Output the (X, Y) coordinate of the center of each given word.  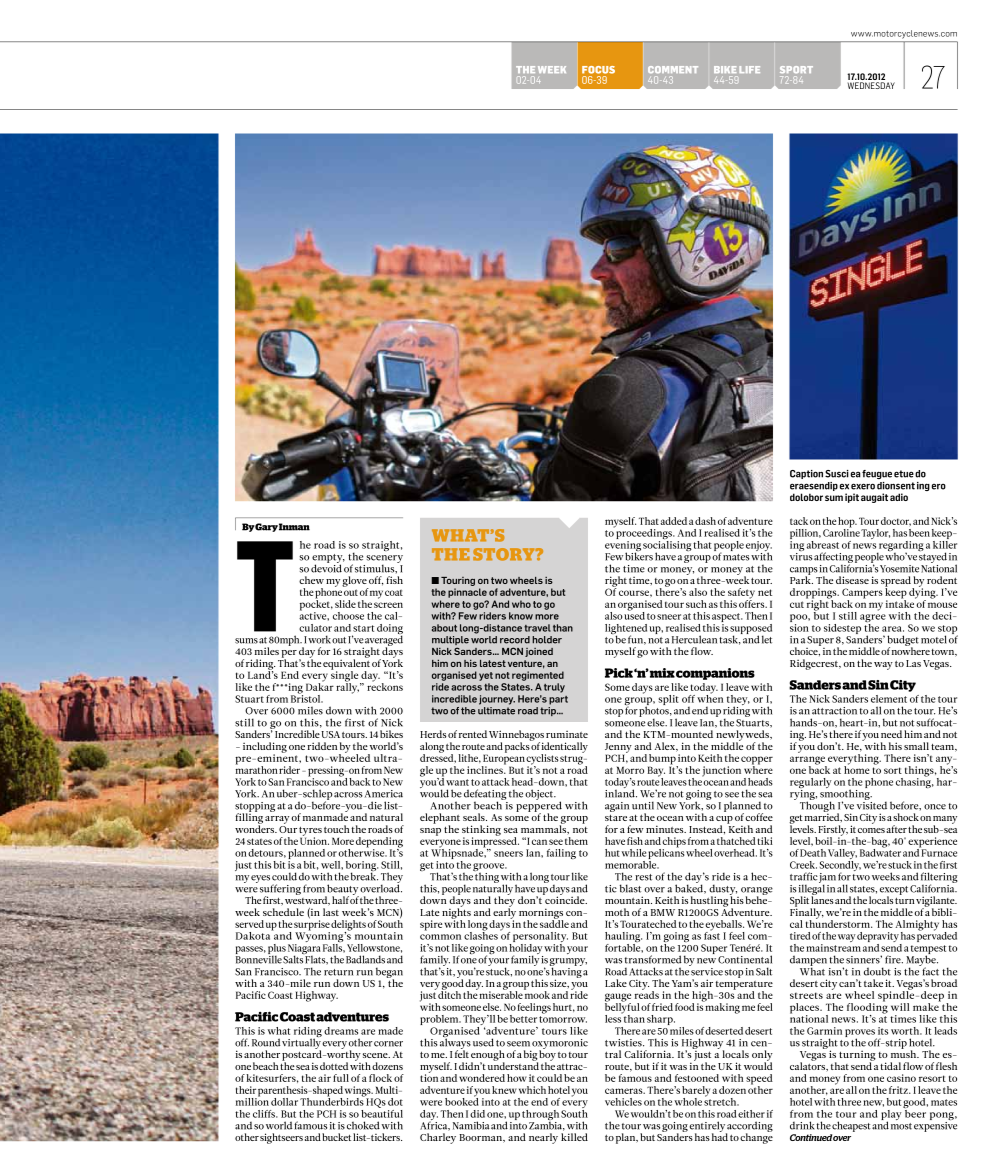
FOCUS (598, 70)
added (673, 521)
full (341, 1078)
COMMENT (673, 69)
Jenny (618, 749)
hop (847, 523)
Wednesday (871, 85)
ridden (322, 746)
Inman (294, 527)
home (857, 768)
